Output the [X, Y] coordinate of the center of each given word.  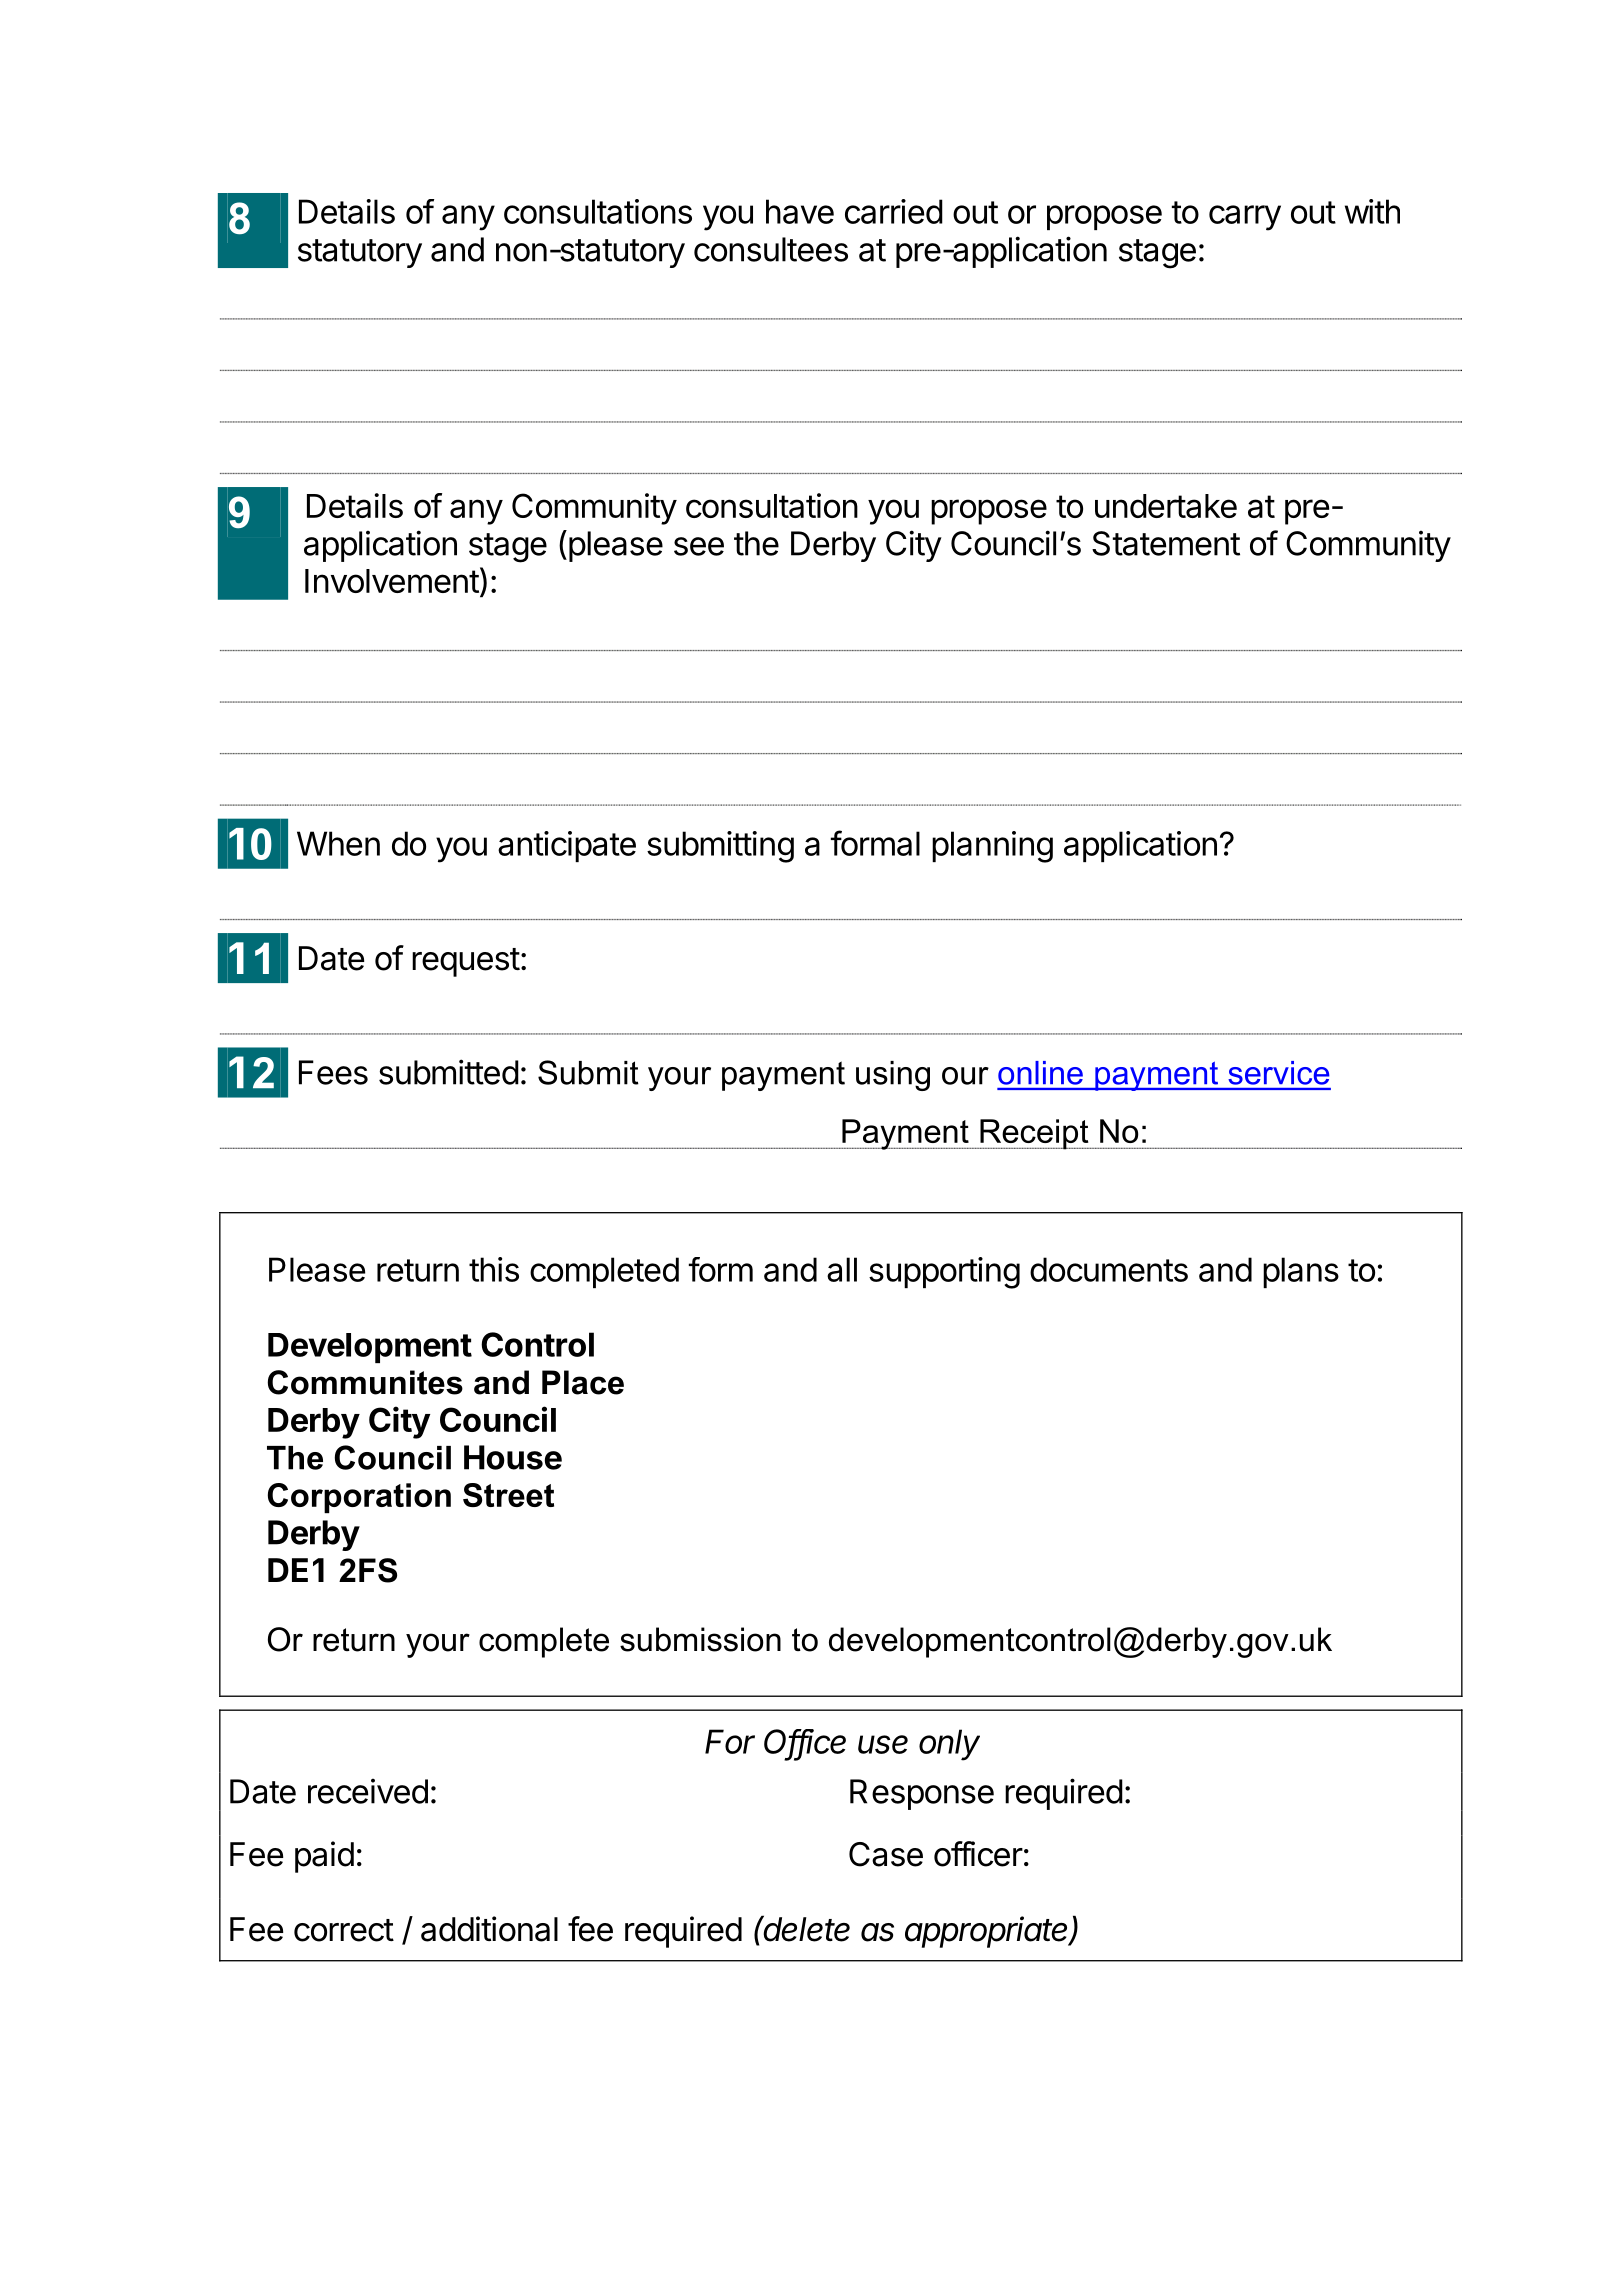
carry [1245, 218]
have [800, 211]
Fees [333, 1072]
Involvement [392, 581]
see [699, 546]
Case [886, 1854]
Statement [1166, 543]
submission [700, 1639]
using [893, 1076]
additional [489, 1929]
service [1279, 1073]
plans [1301, 1272]
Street [508, 1495]
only [949, 1745]
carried [894, 211]
